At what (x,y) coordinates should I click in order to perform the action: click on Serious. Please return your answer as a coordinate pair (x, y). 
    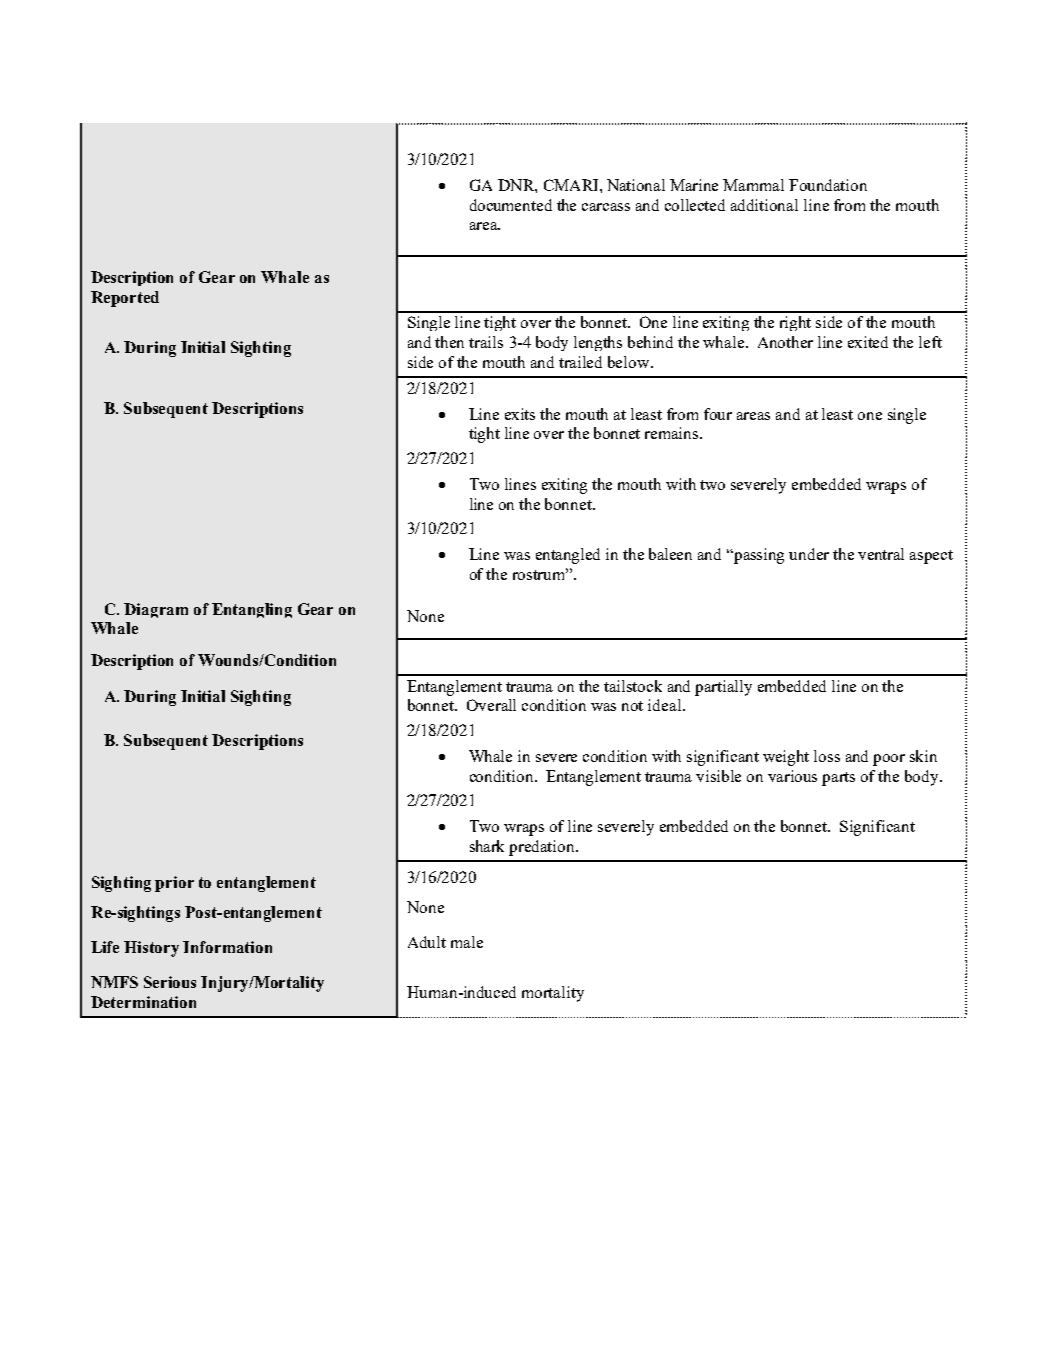
    Looking at the image, I should click on (170, 982).
